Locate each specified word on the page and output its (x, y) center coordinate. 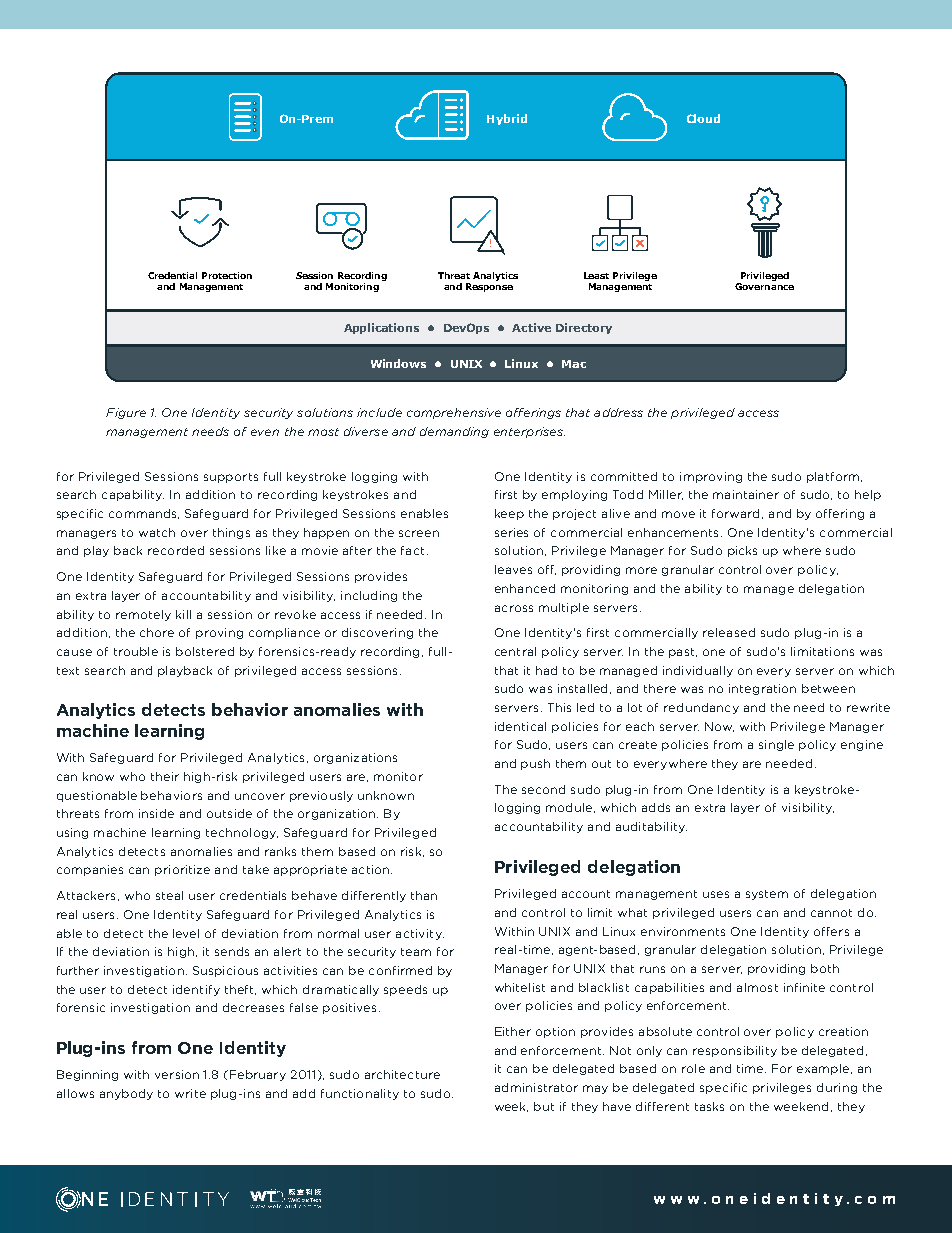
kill (183, 614)
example (823, 1069)
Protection (227, 275)
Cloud (703, 118)
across (514, 608)
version (177, 1074)
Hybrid (507, 119)
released (729, 632)
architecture (402, 1074)
